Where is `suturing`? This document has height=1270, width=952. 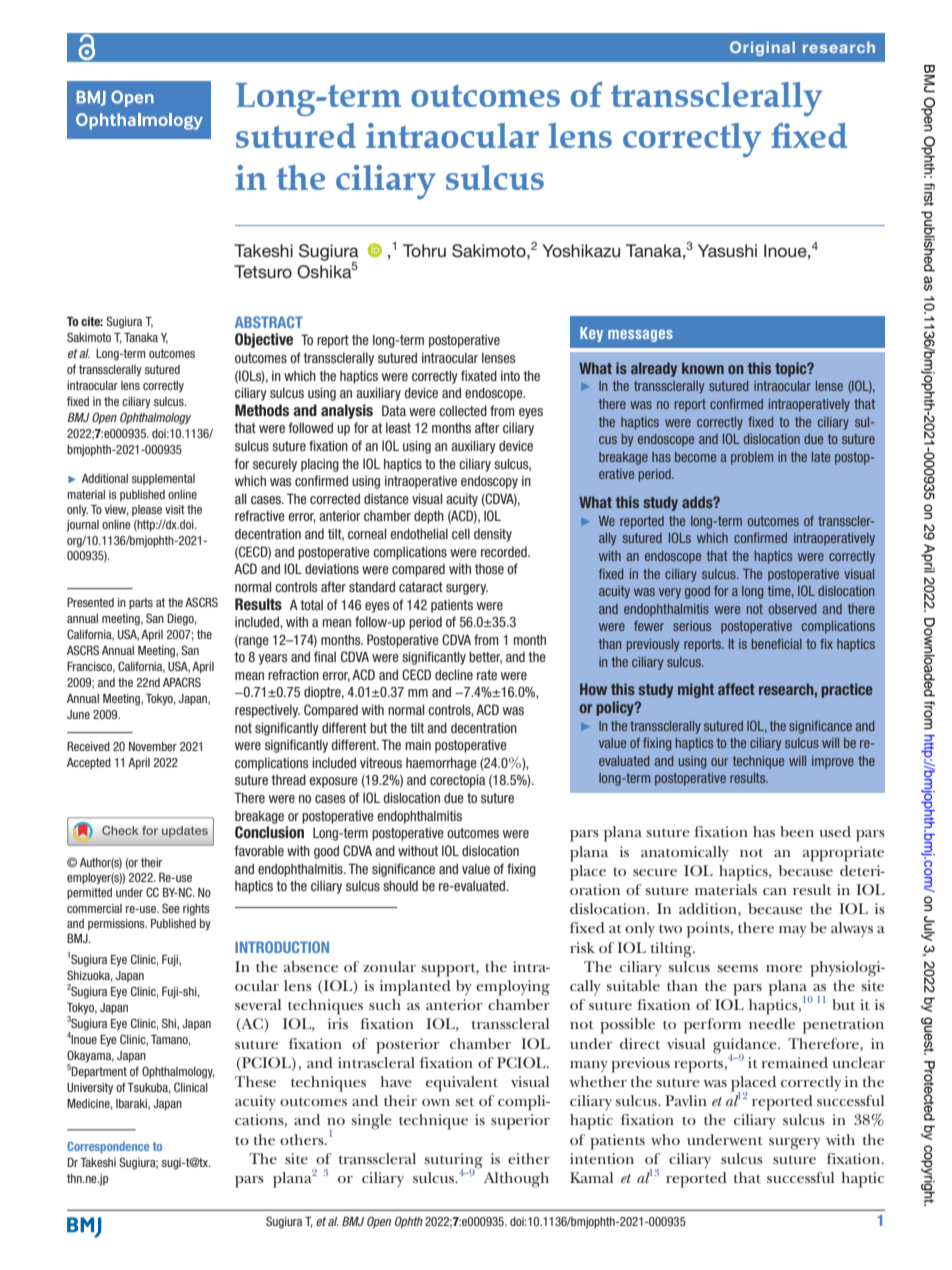 suturing is located at coordinates (453, 1162).
